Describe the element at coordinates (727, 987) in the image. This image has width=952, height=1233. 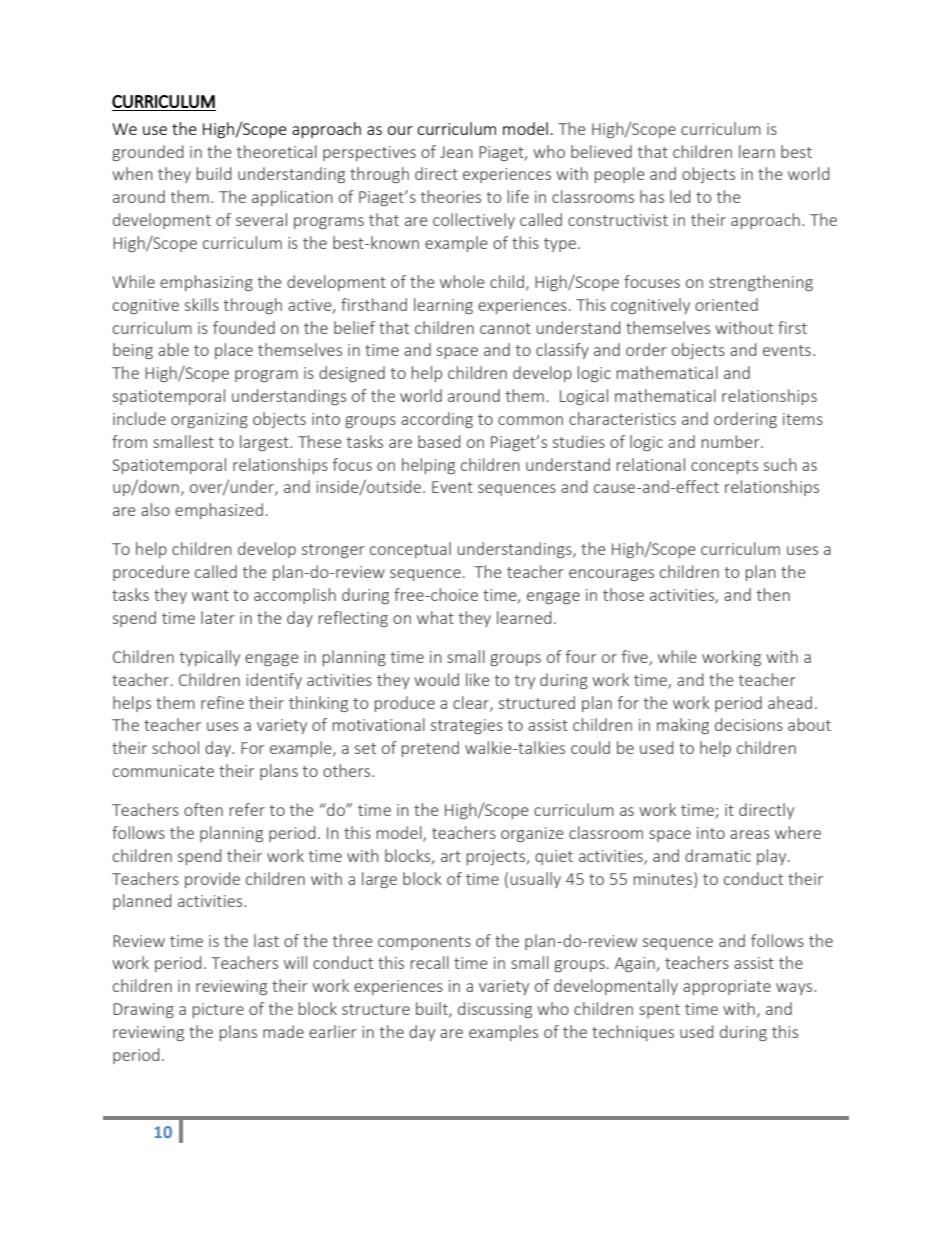
I see `appropriate` at that location.
